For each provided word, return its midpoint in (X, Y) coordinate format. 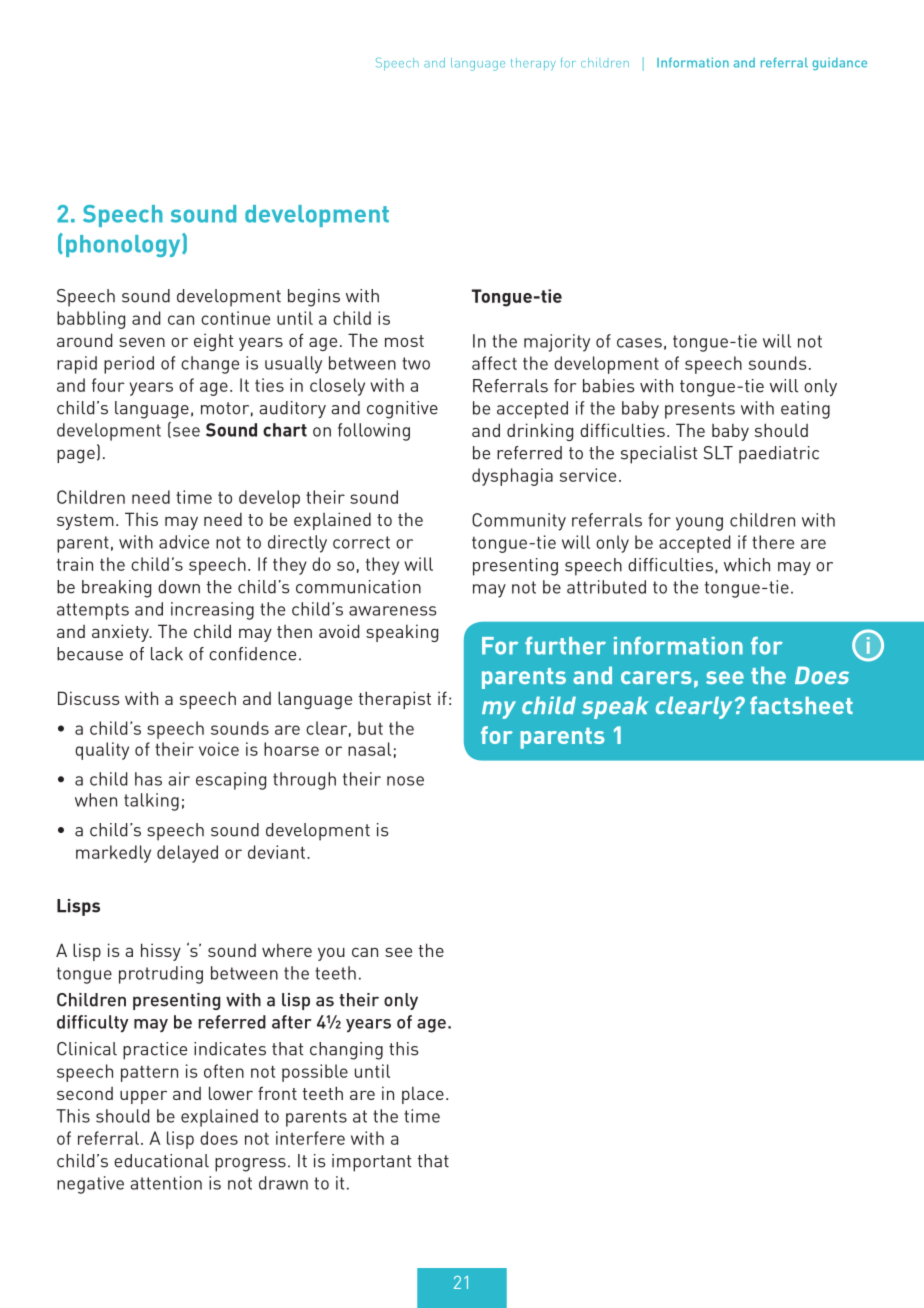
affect (494, 363)
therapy (533, 64)
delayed (187, 854)
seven (142, 342)
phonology (124, 245)
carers (656, 677)
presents (700, 410)
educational (161, 1161)
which (747, 565)
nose (405, 781)
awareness (392, 611)
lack (167, 654)
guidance (840, 64)
